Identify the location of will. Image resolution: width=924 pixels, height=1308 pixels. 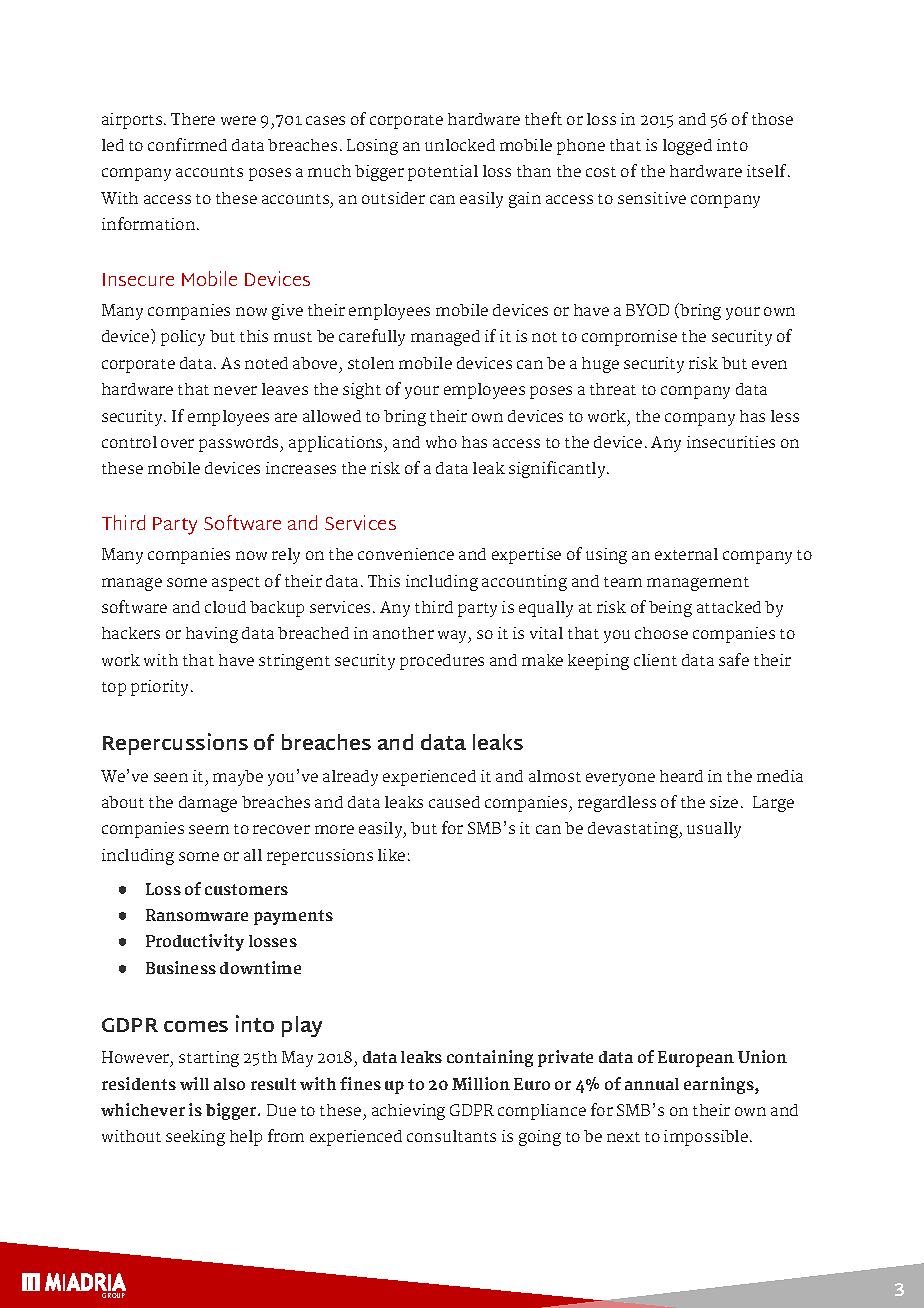
(194, 1083).
